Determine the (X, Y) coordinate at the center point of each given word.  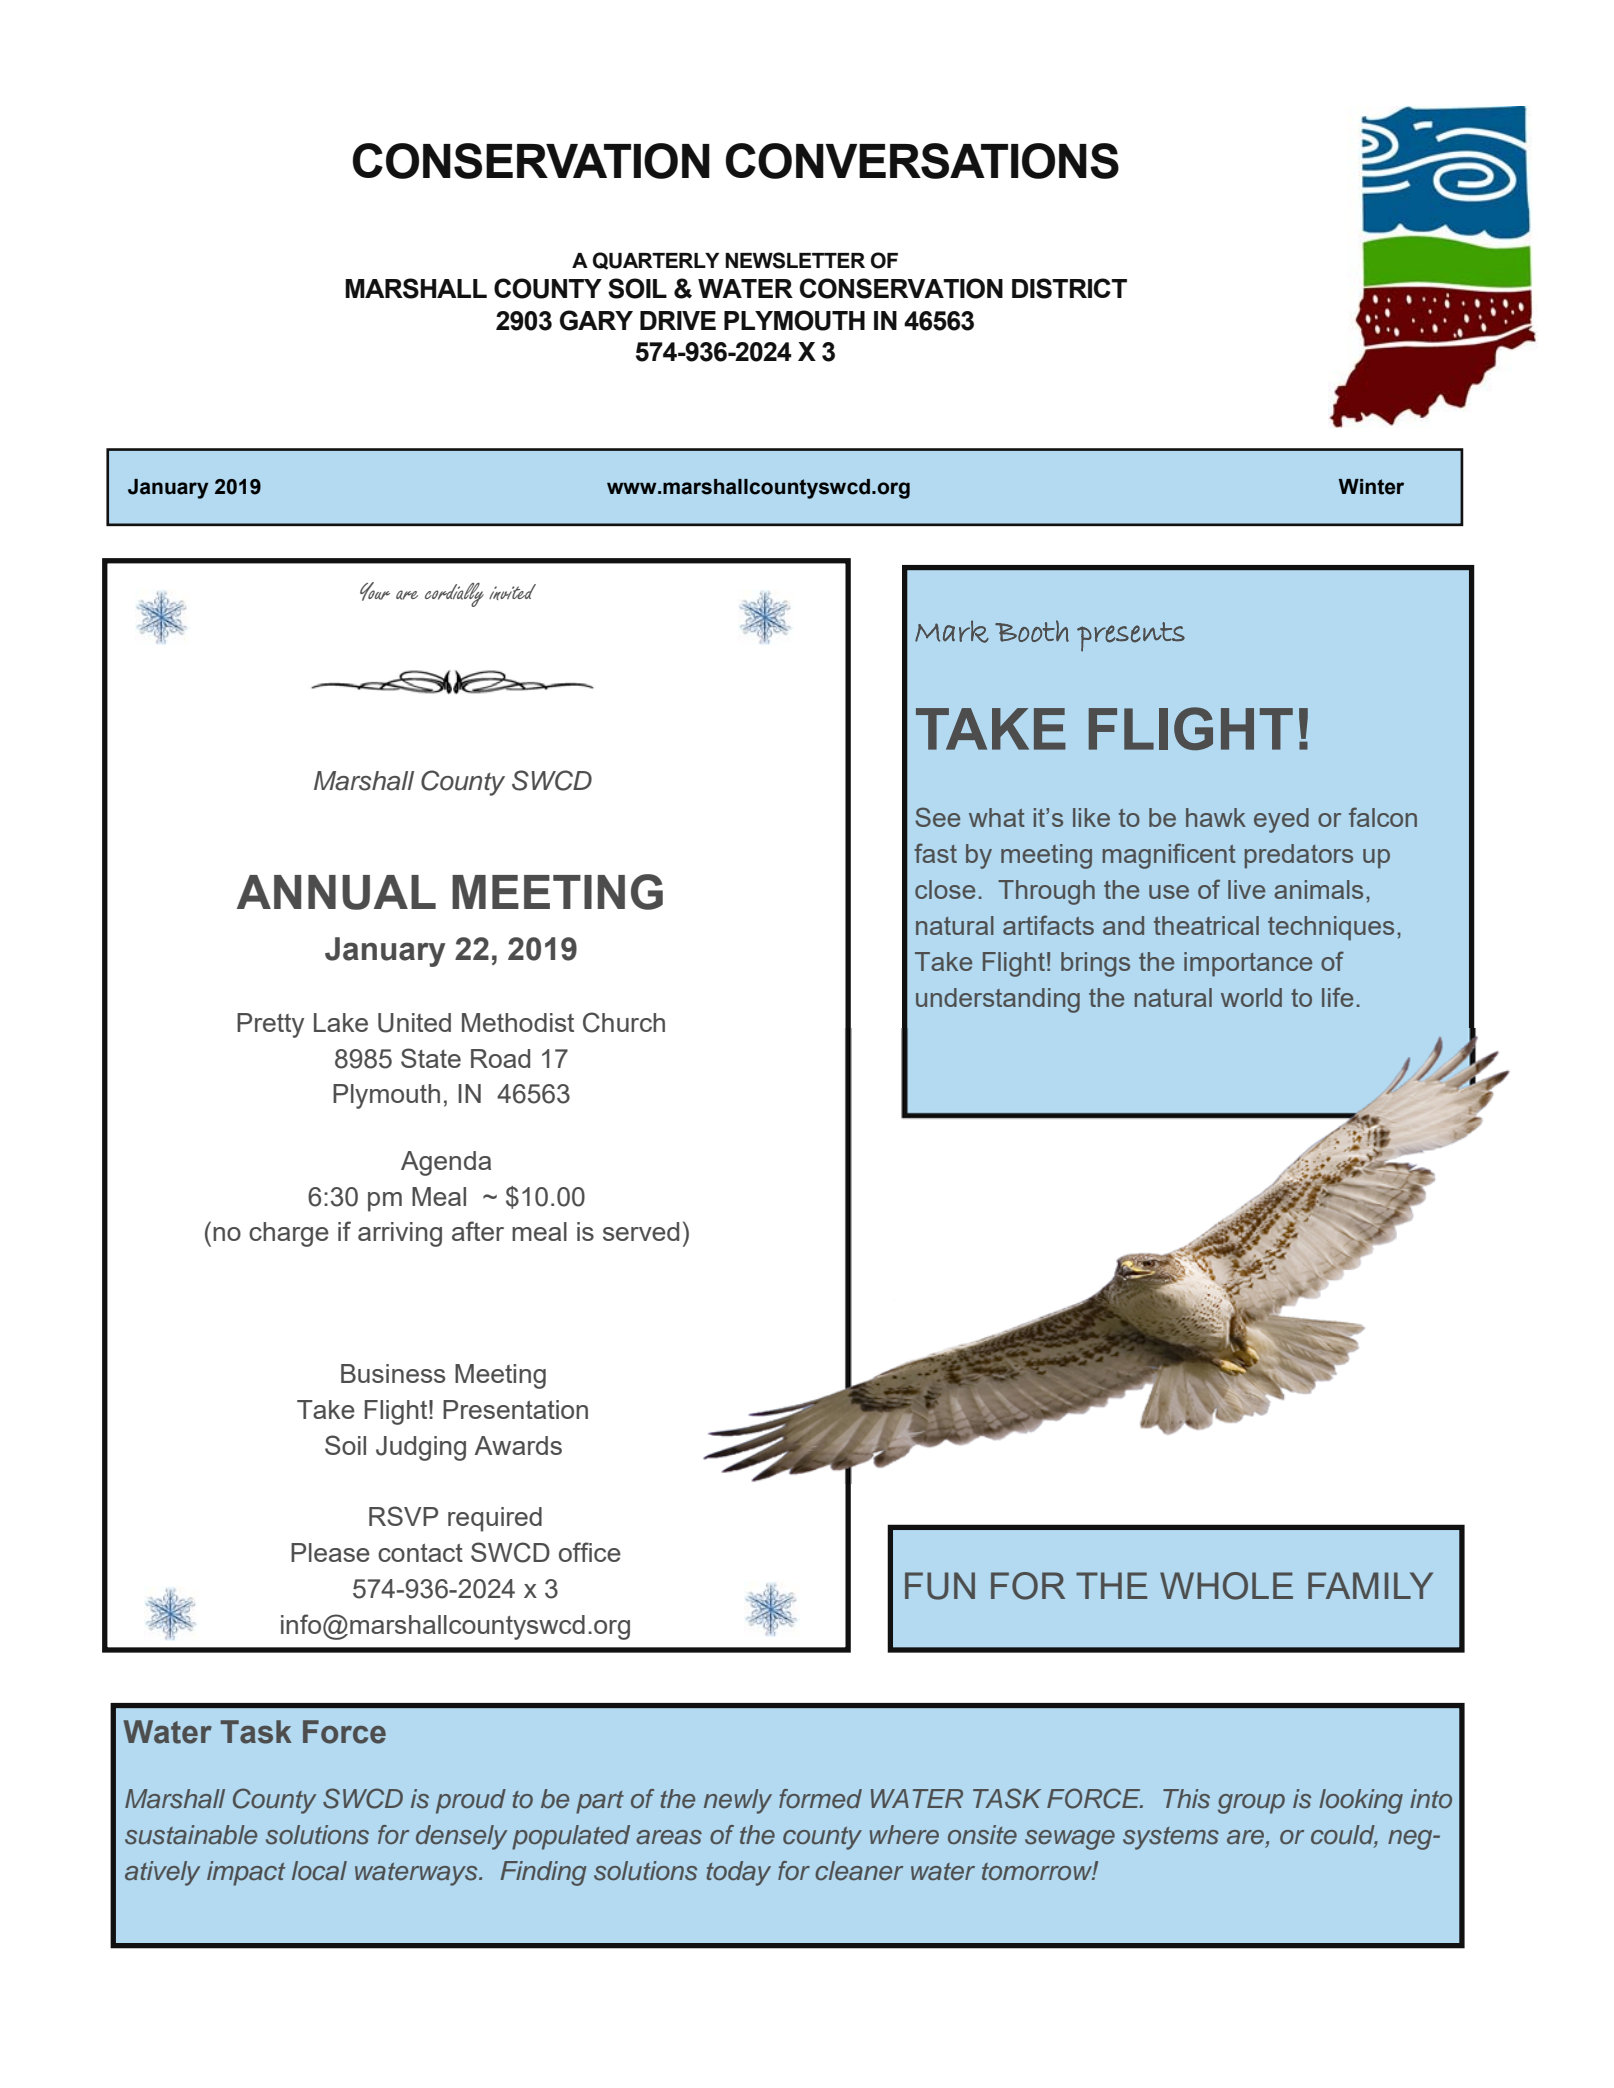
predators (1299, 856)
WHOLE (1226, 1586)
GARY (596, 320)
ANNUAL (336, 892)
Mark (952, 631)
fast (935, 853)
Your (375, 591)
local (319, 1870)
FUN (940, 1586)
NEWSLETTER (795, 260)
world (1251, 997)
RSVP (403, 1516)
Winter (1371, 487)
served (641, 1231)
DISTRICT (1069, 288)
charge (289, 1234)
